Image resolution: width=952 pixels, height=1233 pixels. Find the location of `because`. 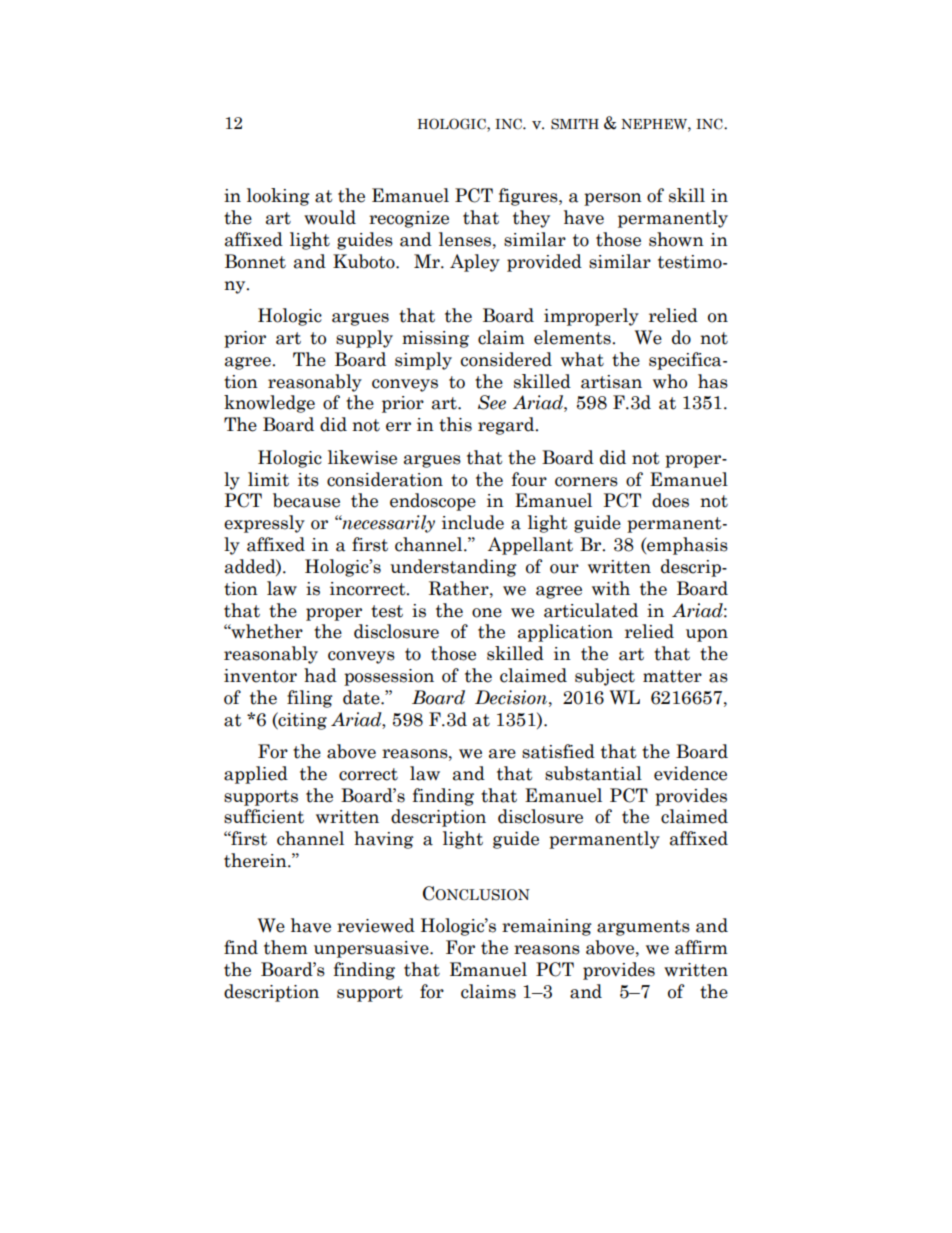

because is located at coordinates (306, 500).
